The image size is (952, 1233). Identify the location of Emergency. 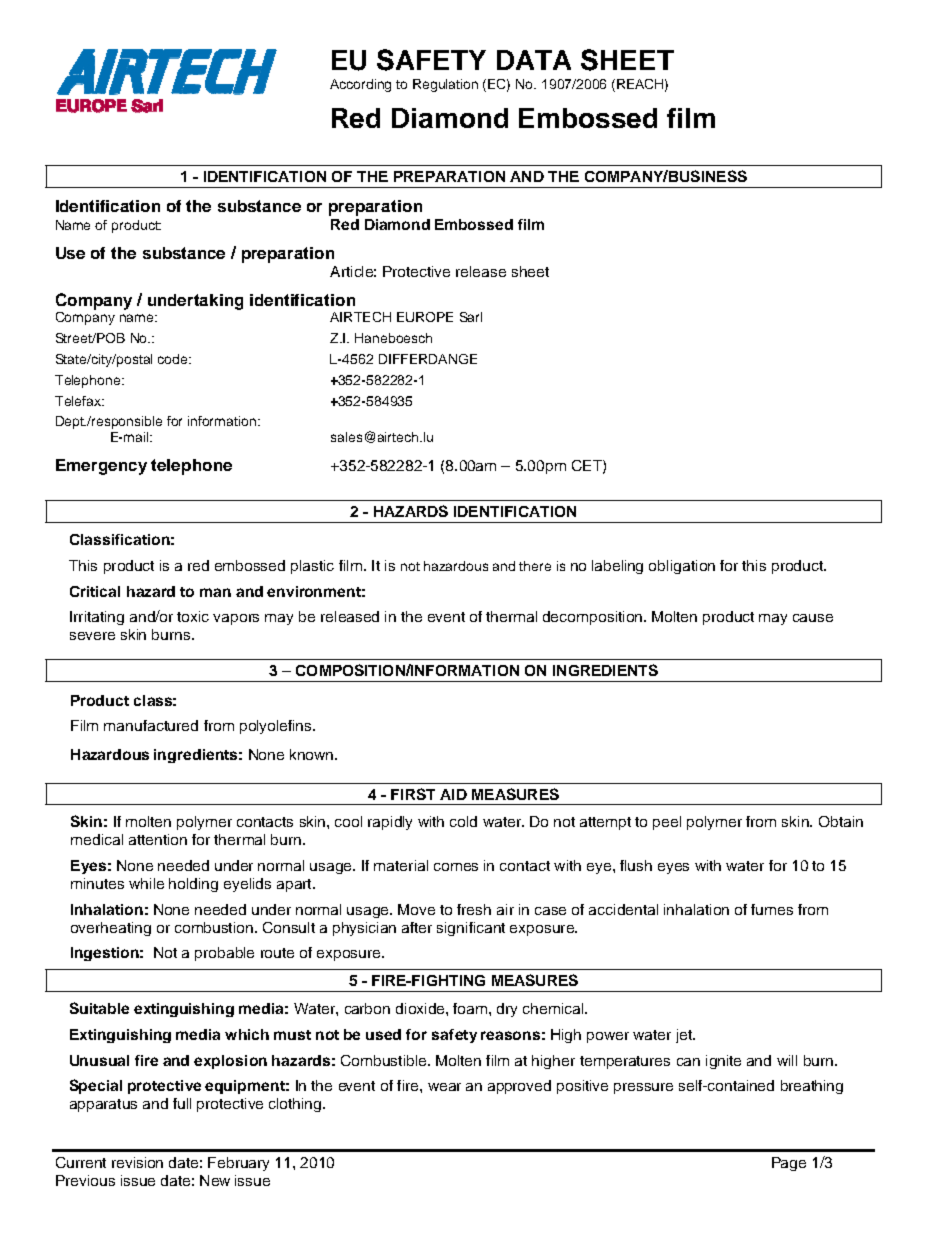
(101, 467).
